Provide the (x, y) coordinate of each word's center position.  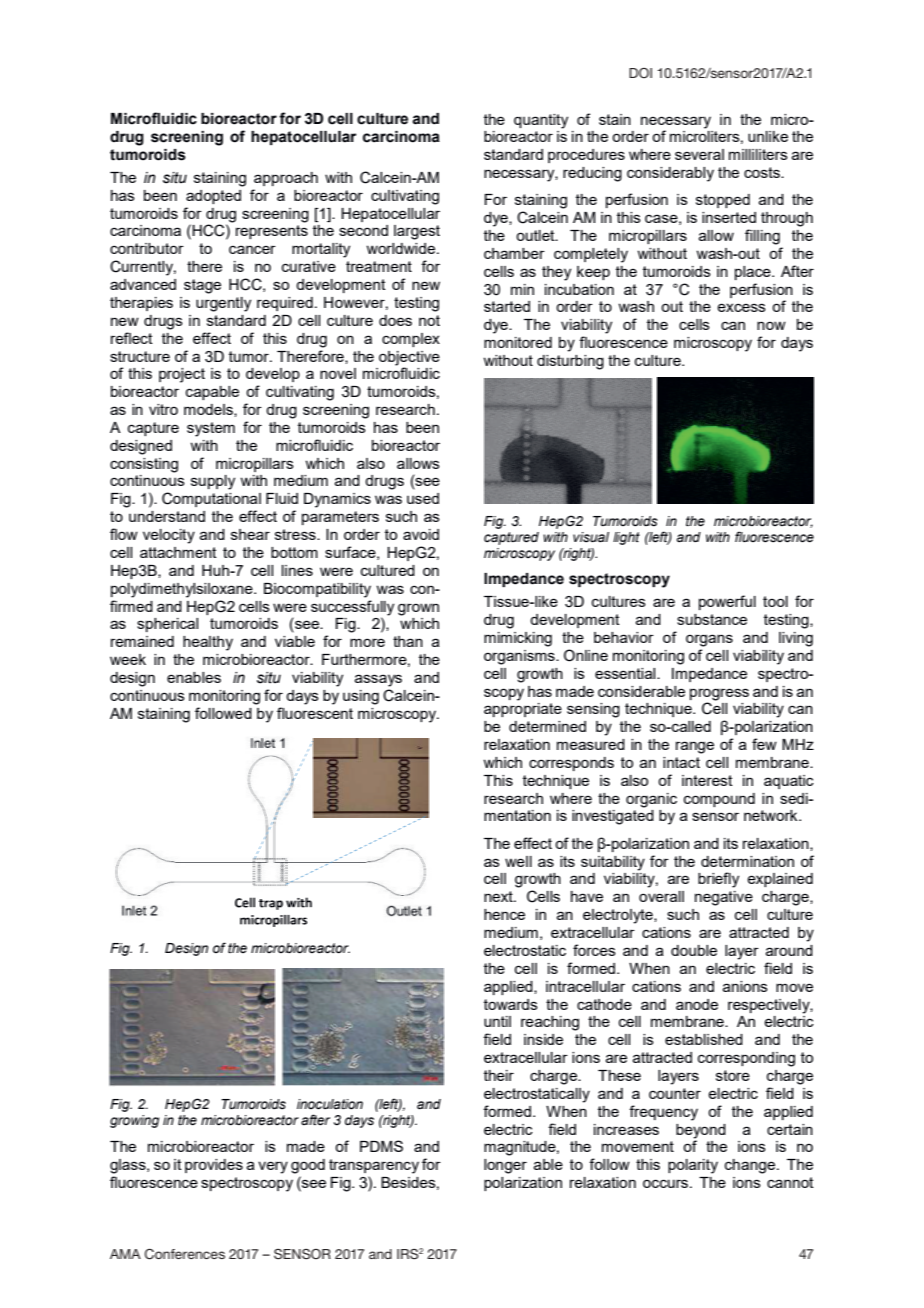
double (694, 950)
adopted (213, 197)
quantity (541, 121)
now (771, 325)
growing (134, 1121)
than (408, 641)
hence (504, 914)
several (699, 154)
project (182, 375)
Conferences (185, 1254)
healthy (208, 643)
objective (409, 358)
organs (709, 640)
